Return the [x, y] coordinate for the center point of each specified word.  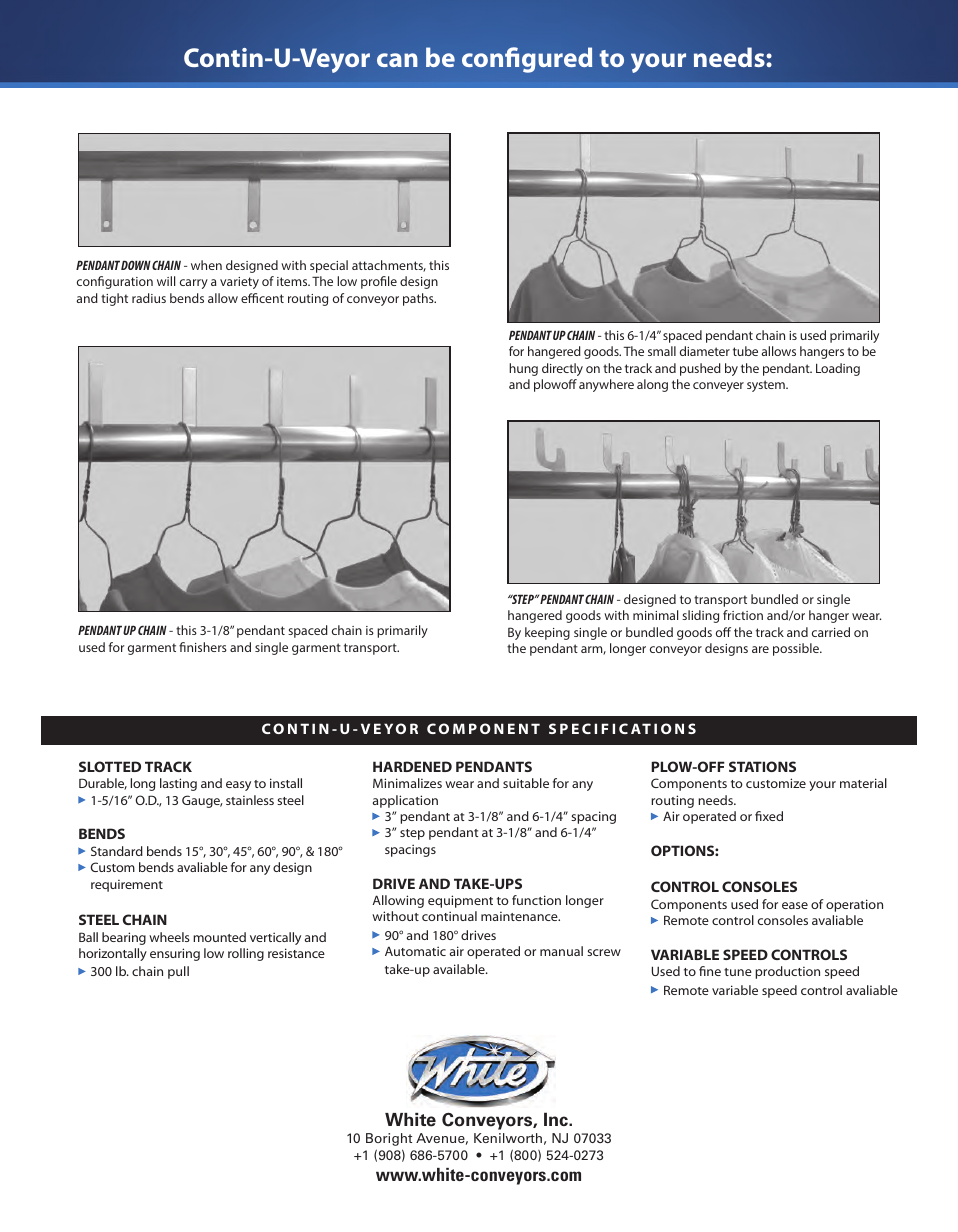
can [397, 60]
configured [527, 60]
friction [743, 615]
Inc [557, 1119]
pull [178, 972]
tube [745, 351]
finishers [203, 647]
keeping [547, 633]
